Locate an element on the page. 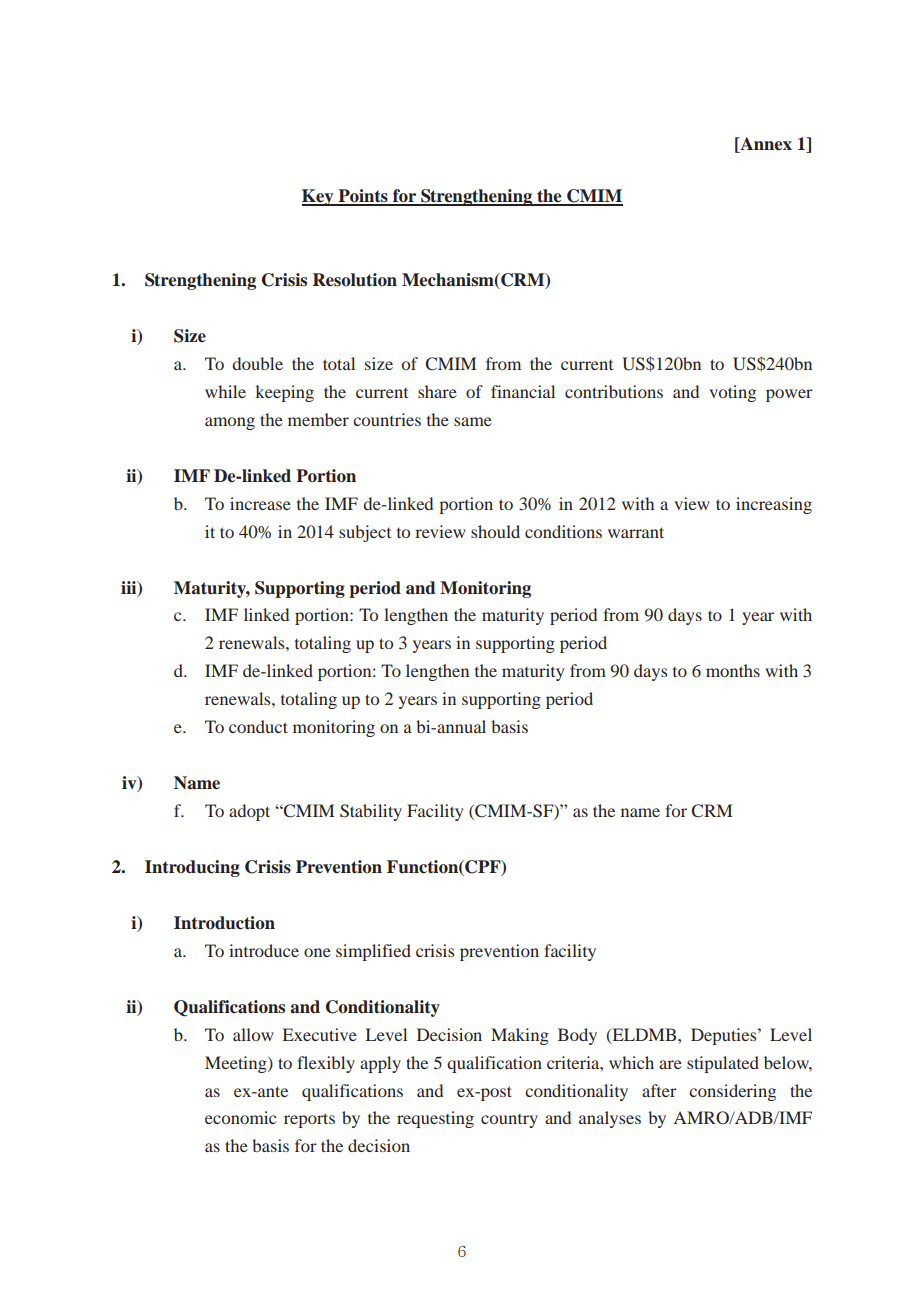 This page has width=924, height=1308. Key is located at coordinates (319, 197).
